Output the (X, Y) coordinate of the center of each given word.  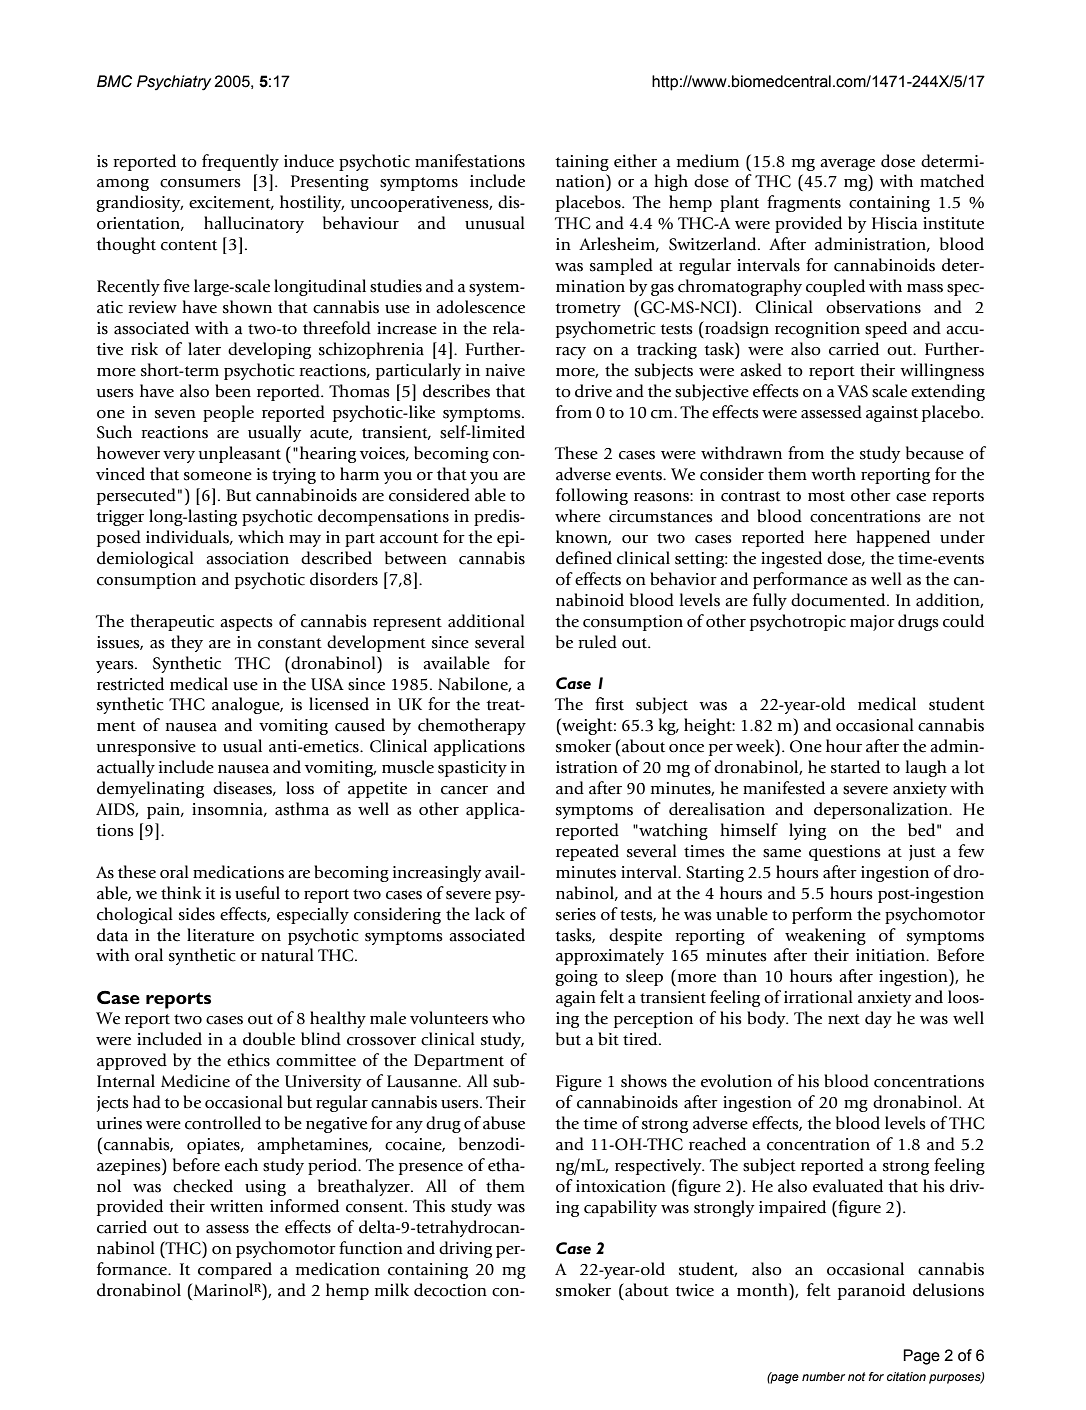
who (508, 1018)
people (228, 413)
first (609, 704)
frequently (240, 162)
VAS (852, 391)
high (671, 182)
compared (235, 1270)
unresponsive (146, 748)
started (855, 767)
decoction (450, 1290)
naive (505, 370)
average (847, 165)
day (878, 1019)
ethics (248, 1060)
